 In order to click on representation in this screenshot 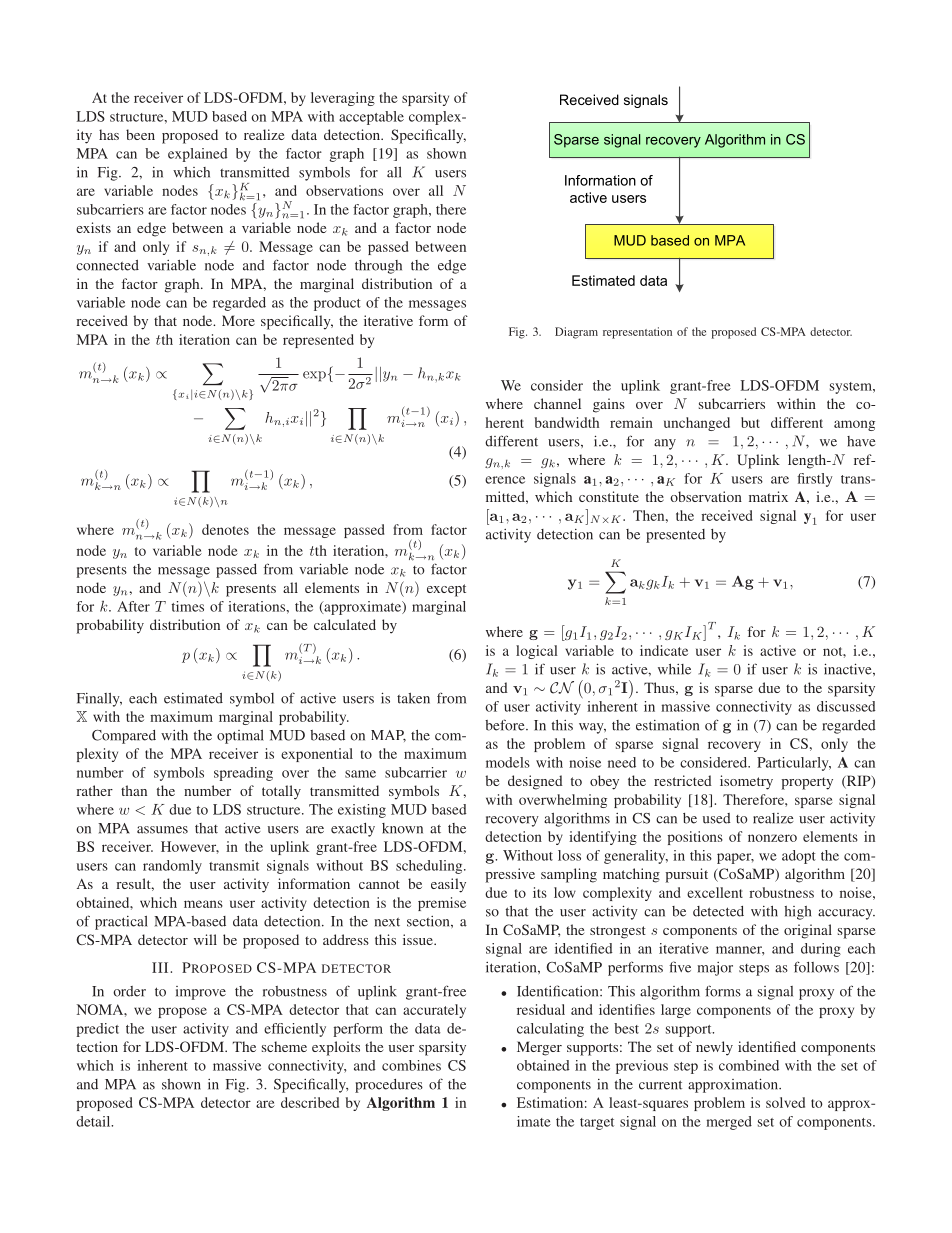, I will do `click(637, 333)`.
